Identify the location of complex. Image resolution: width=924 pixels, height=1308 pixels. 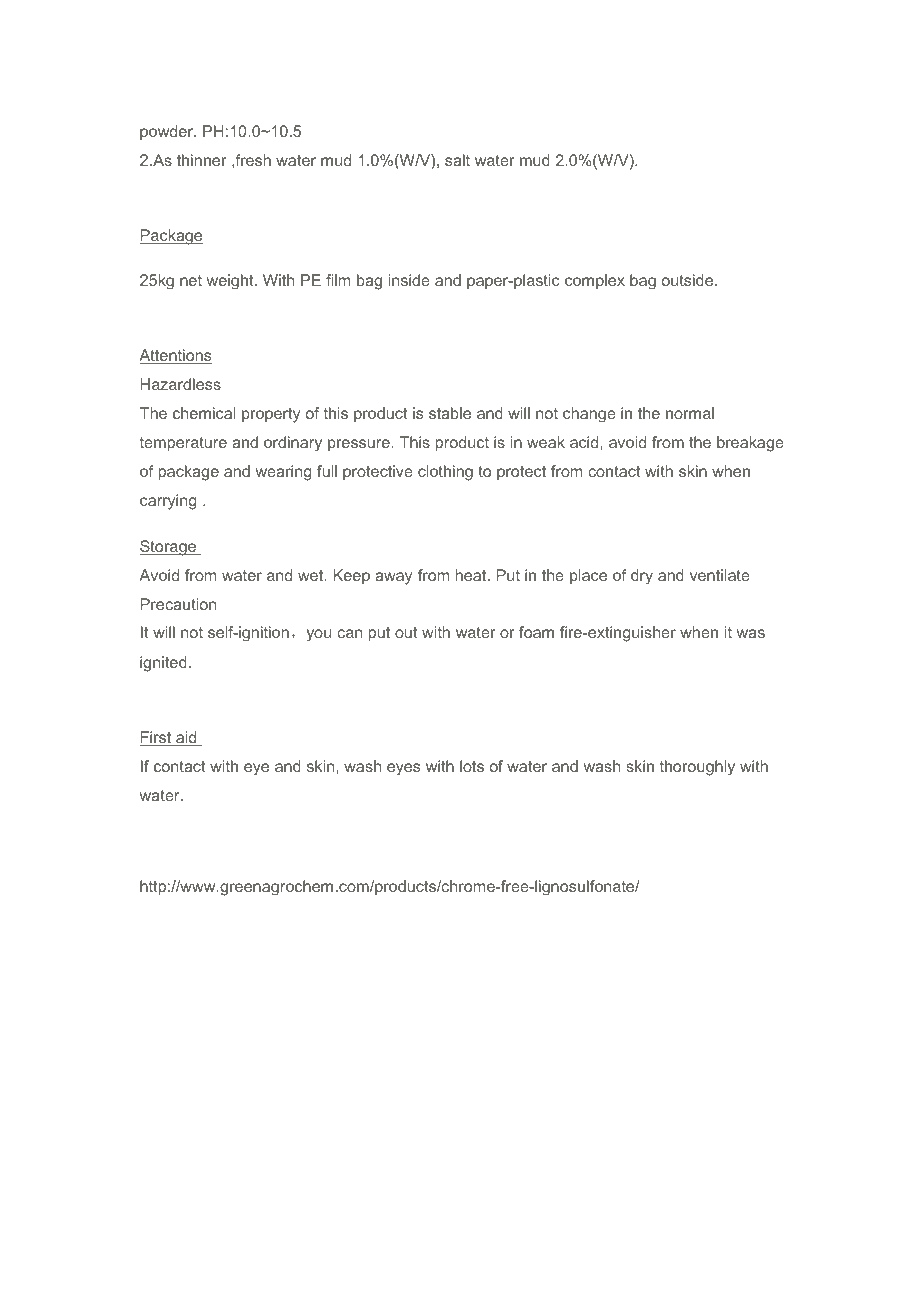
(595, 281).
